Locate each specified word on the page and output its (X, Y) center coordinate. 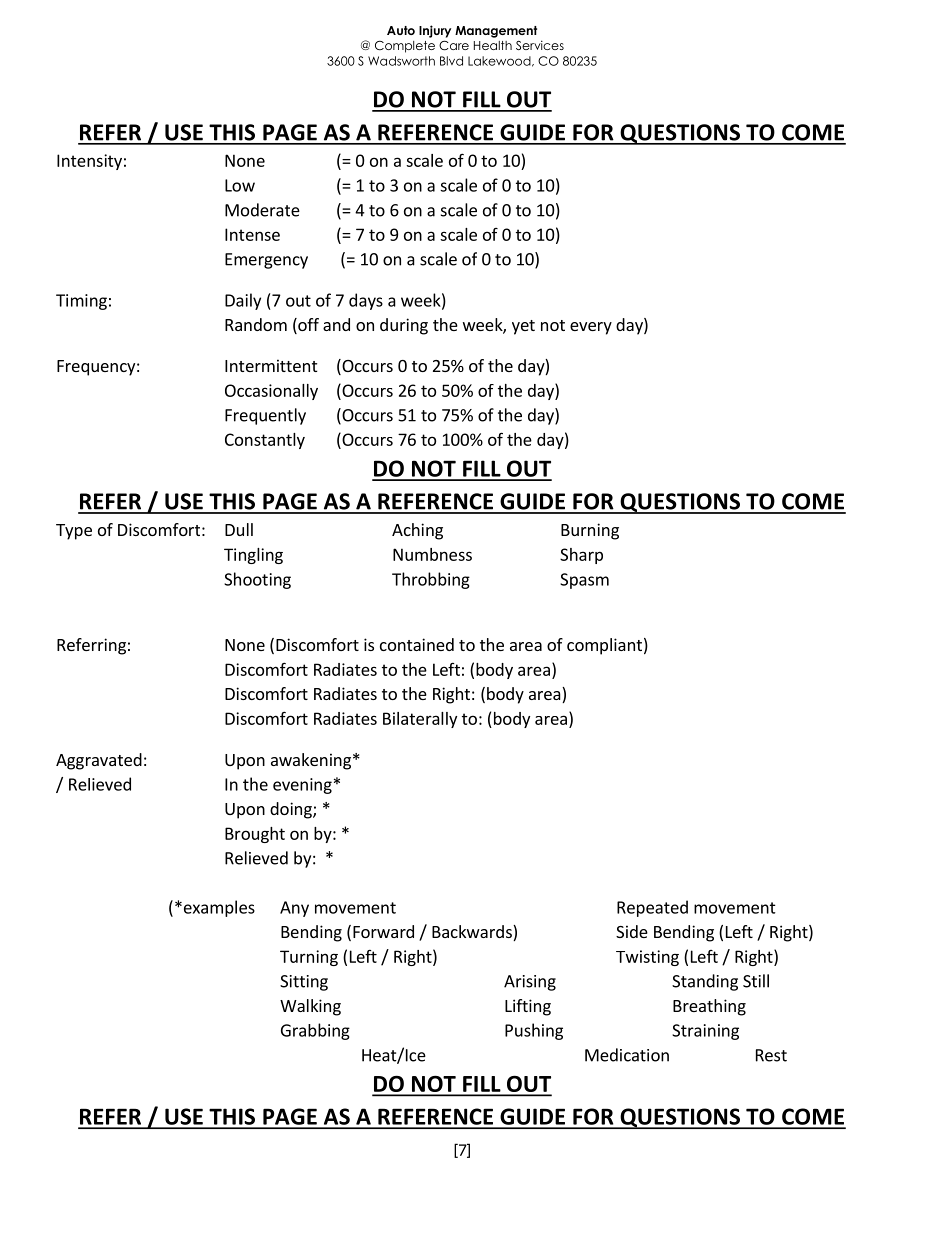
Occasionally (271, 392)
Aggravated (99, 761)
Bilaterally (420, 720)
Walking (310, 1007)
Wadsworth (401, 61)
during (404, 326)
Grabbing (315, 1031)
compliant (604, 646)
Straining (705, 1032)
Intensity (89, 162)
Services (540, 45)
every (591, 328)
